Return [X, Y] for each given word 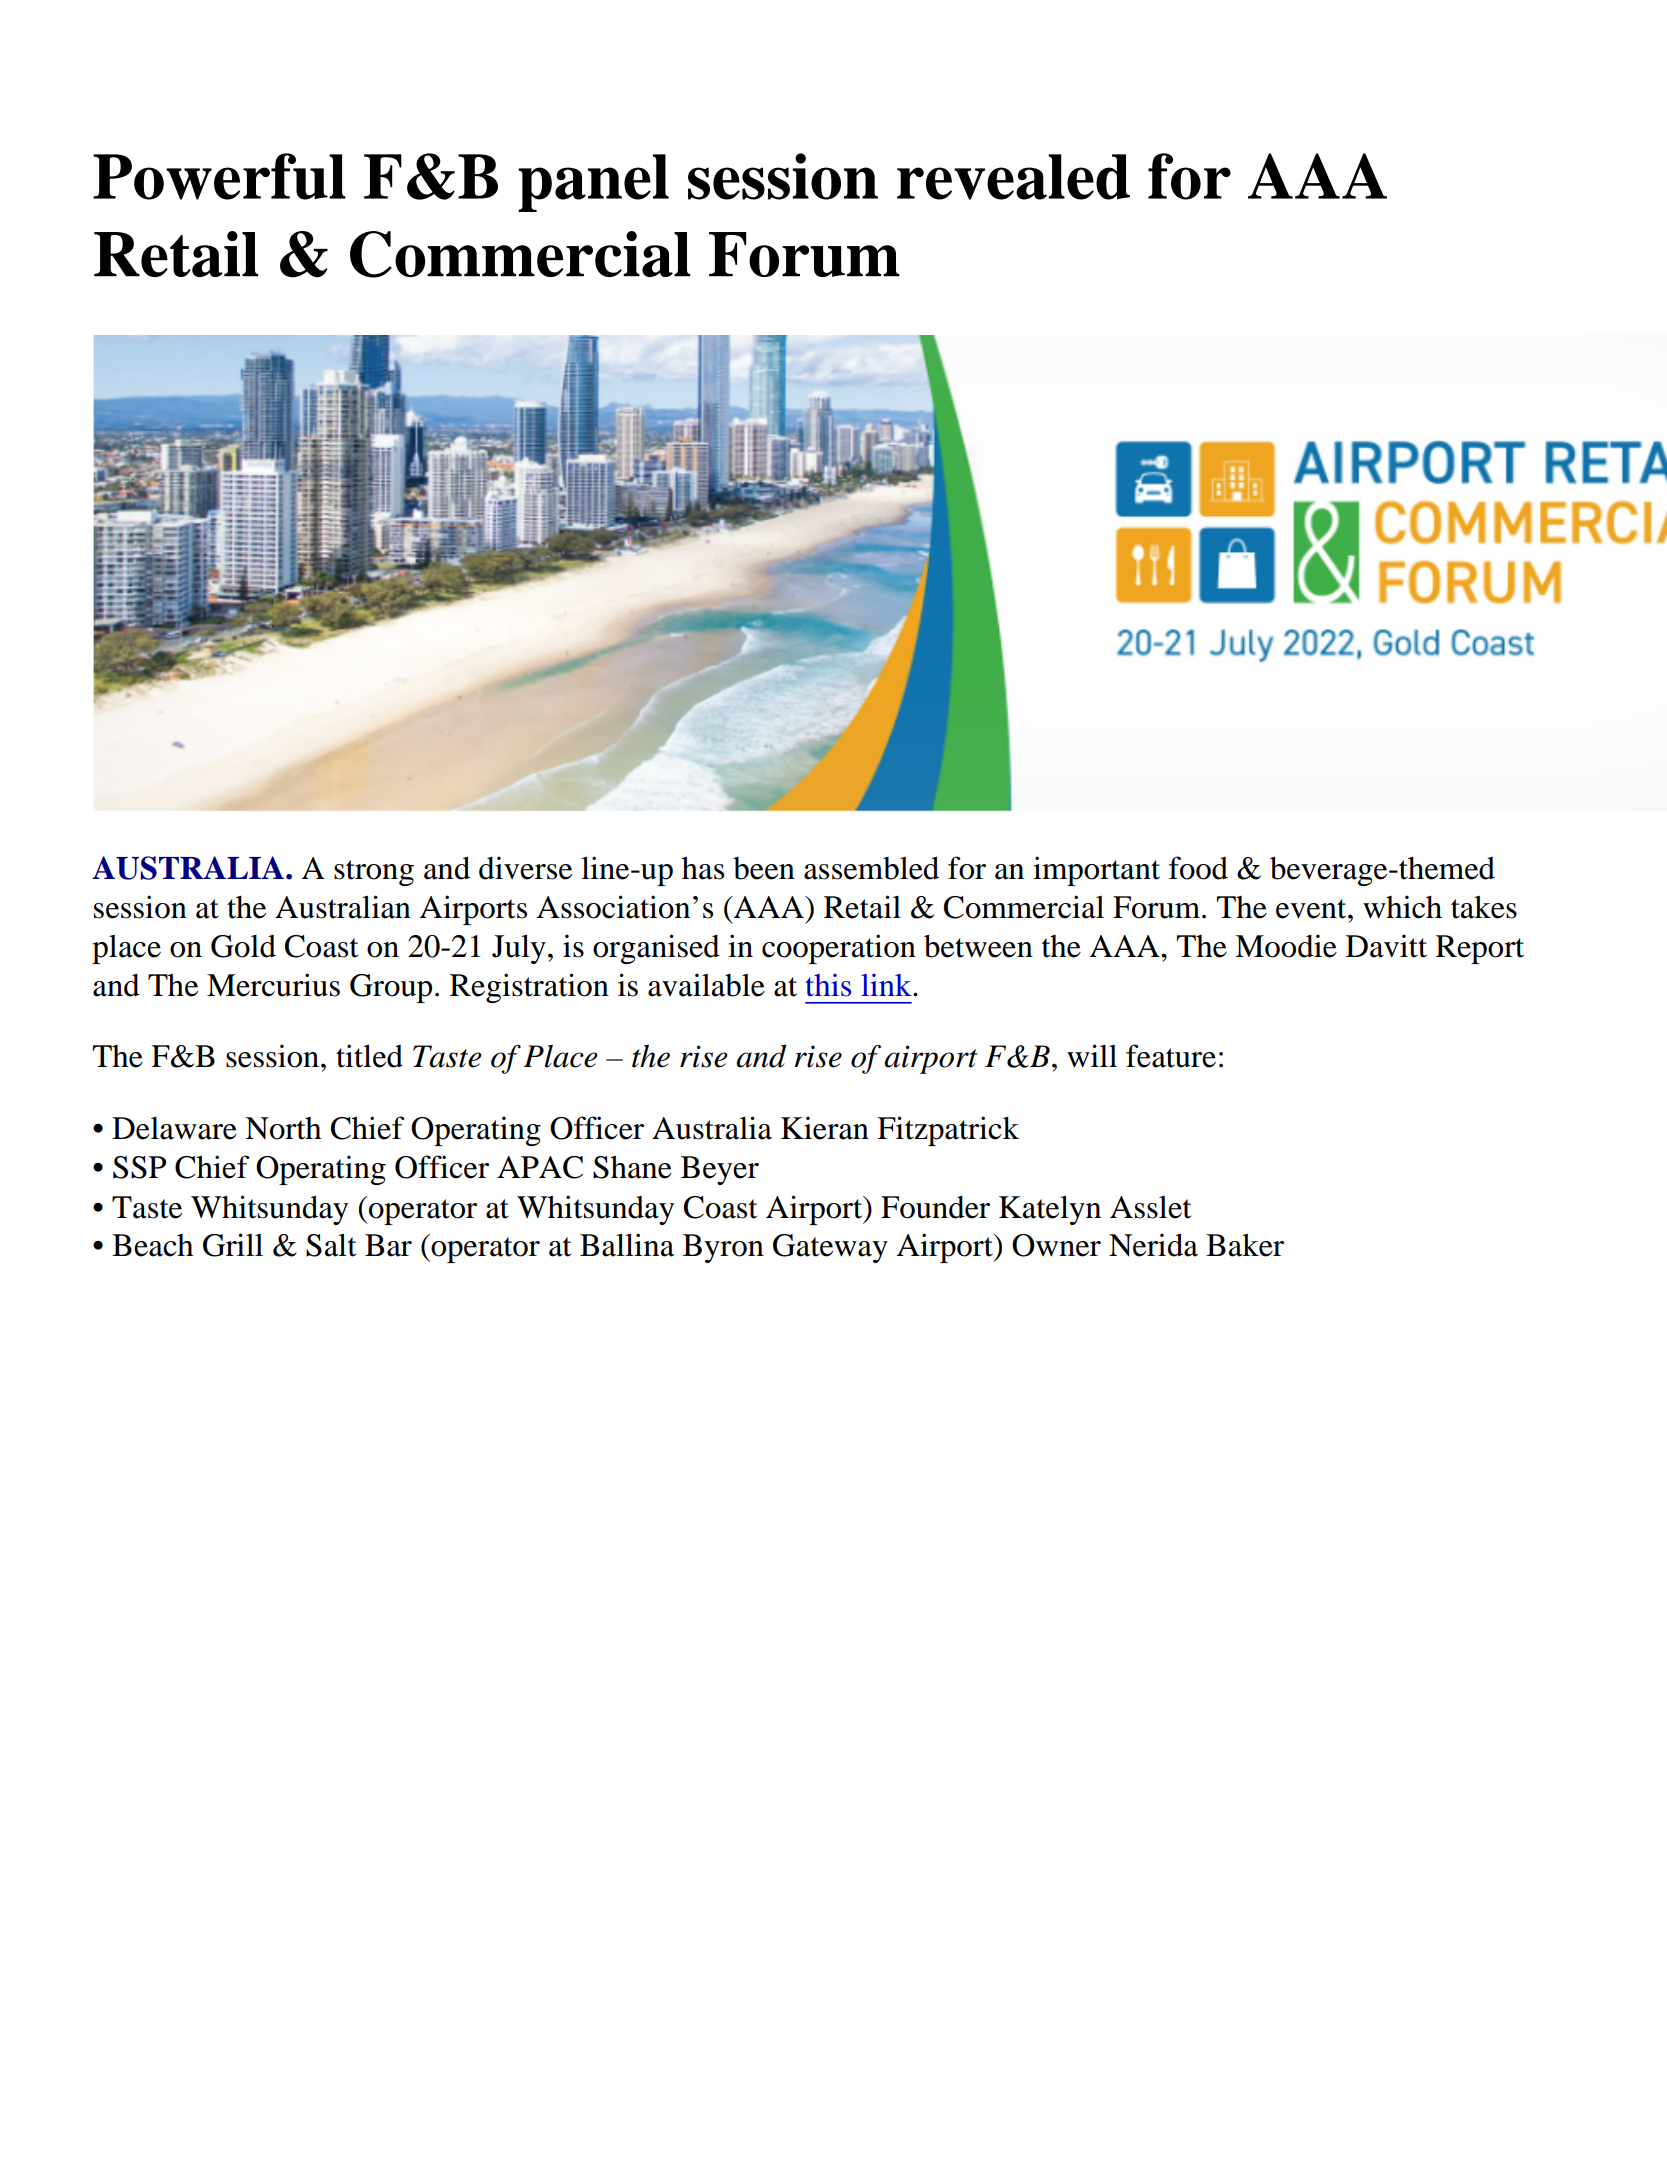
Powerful [219, 176]
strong [374, 873]
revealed [1013, 177]
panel [593, 183]
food [1198, 868]
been [764, 868]
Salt [331, 1245]
